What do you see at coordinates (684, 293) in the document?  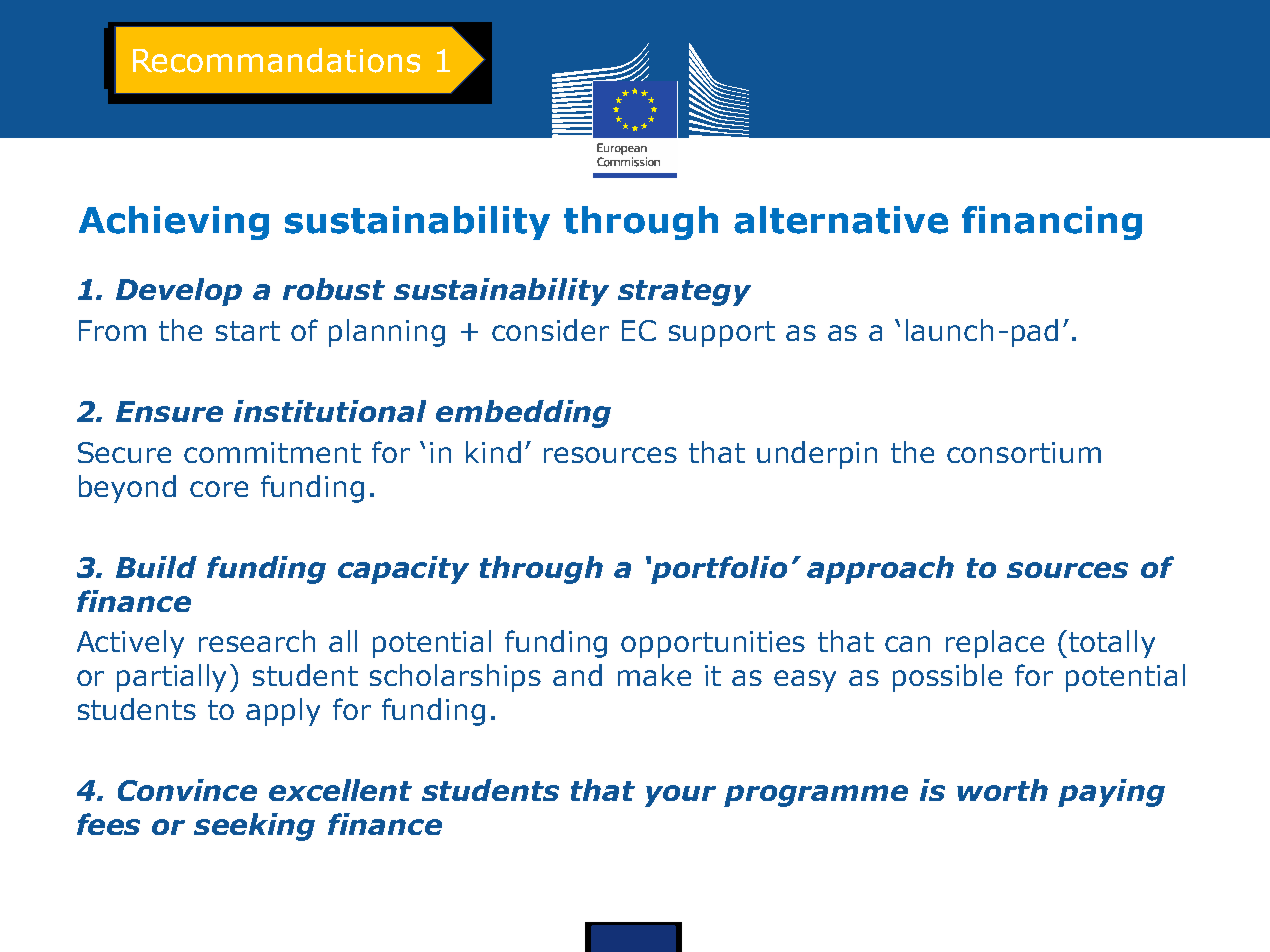 I see `strategy` at bounding box center [684, 293].
